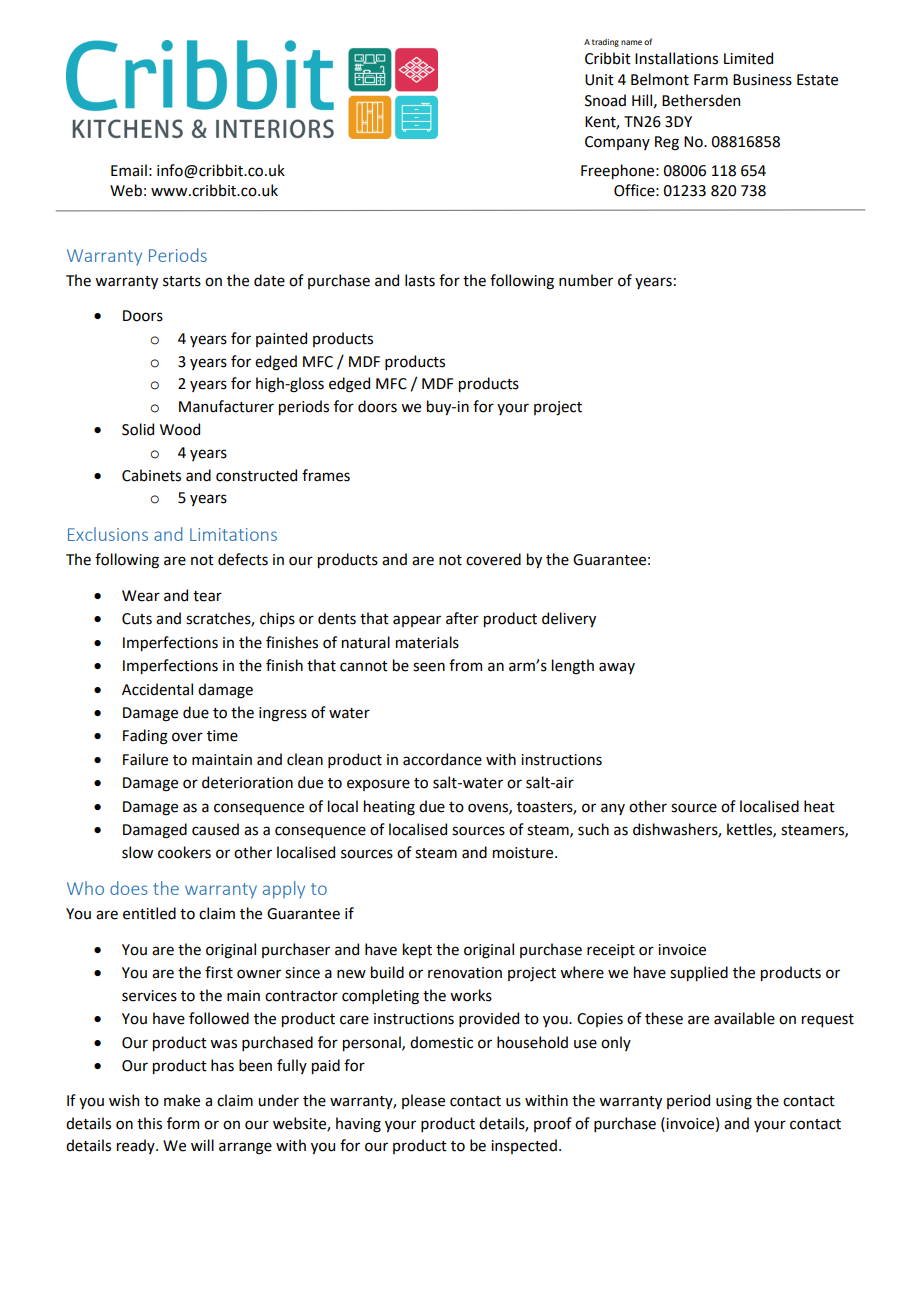  What do you see at coordinates (183, 1123) in the screenshot?
I see `form` at bounding box center [183, 1123].
